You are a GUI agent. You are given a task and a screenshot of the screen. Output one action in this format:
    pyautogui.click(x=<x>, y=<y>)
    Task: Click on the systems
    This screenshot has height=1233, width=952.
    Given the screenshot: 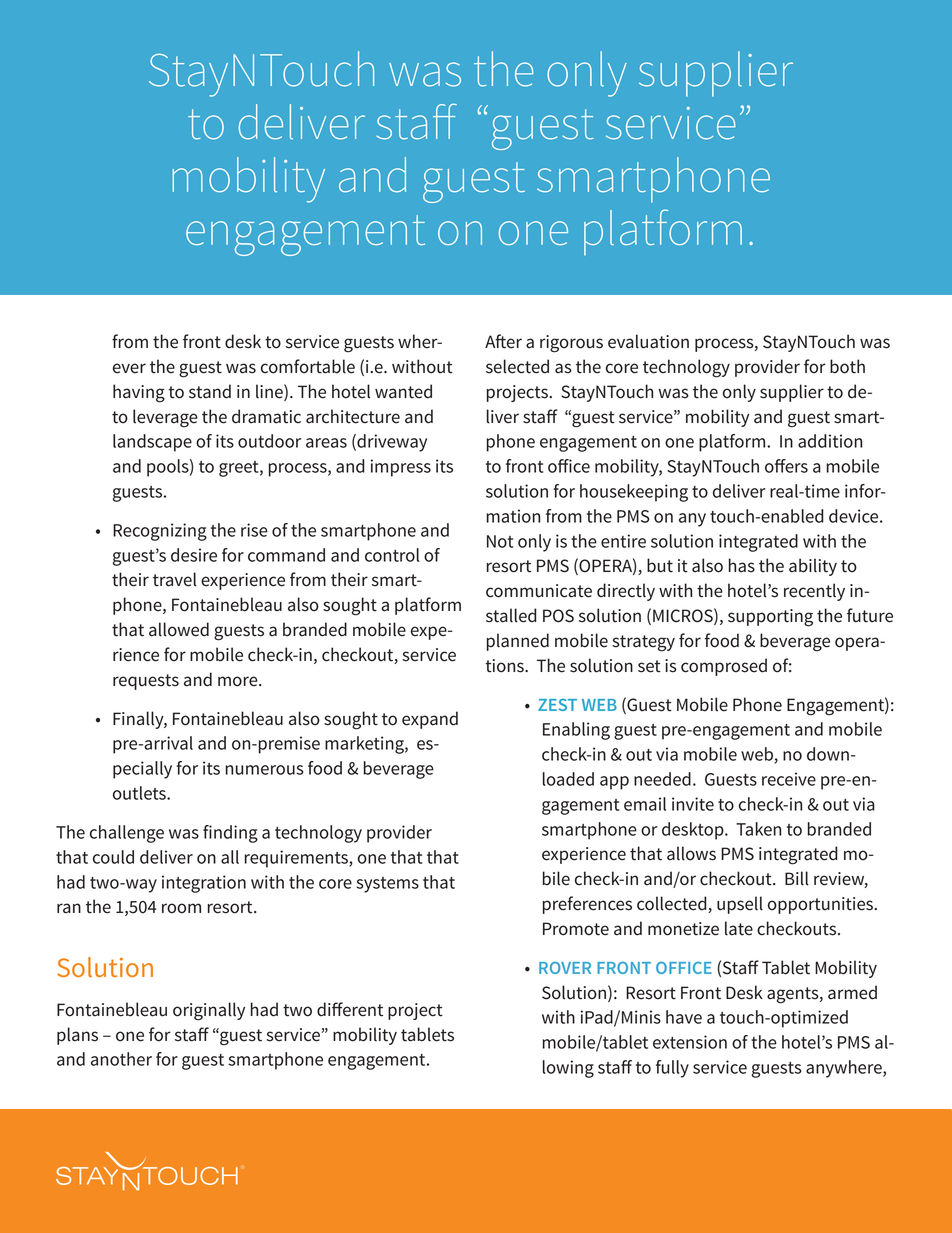 What is the action you would take?
    pyautogui.click(x=387, y=885)
